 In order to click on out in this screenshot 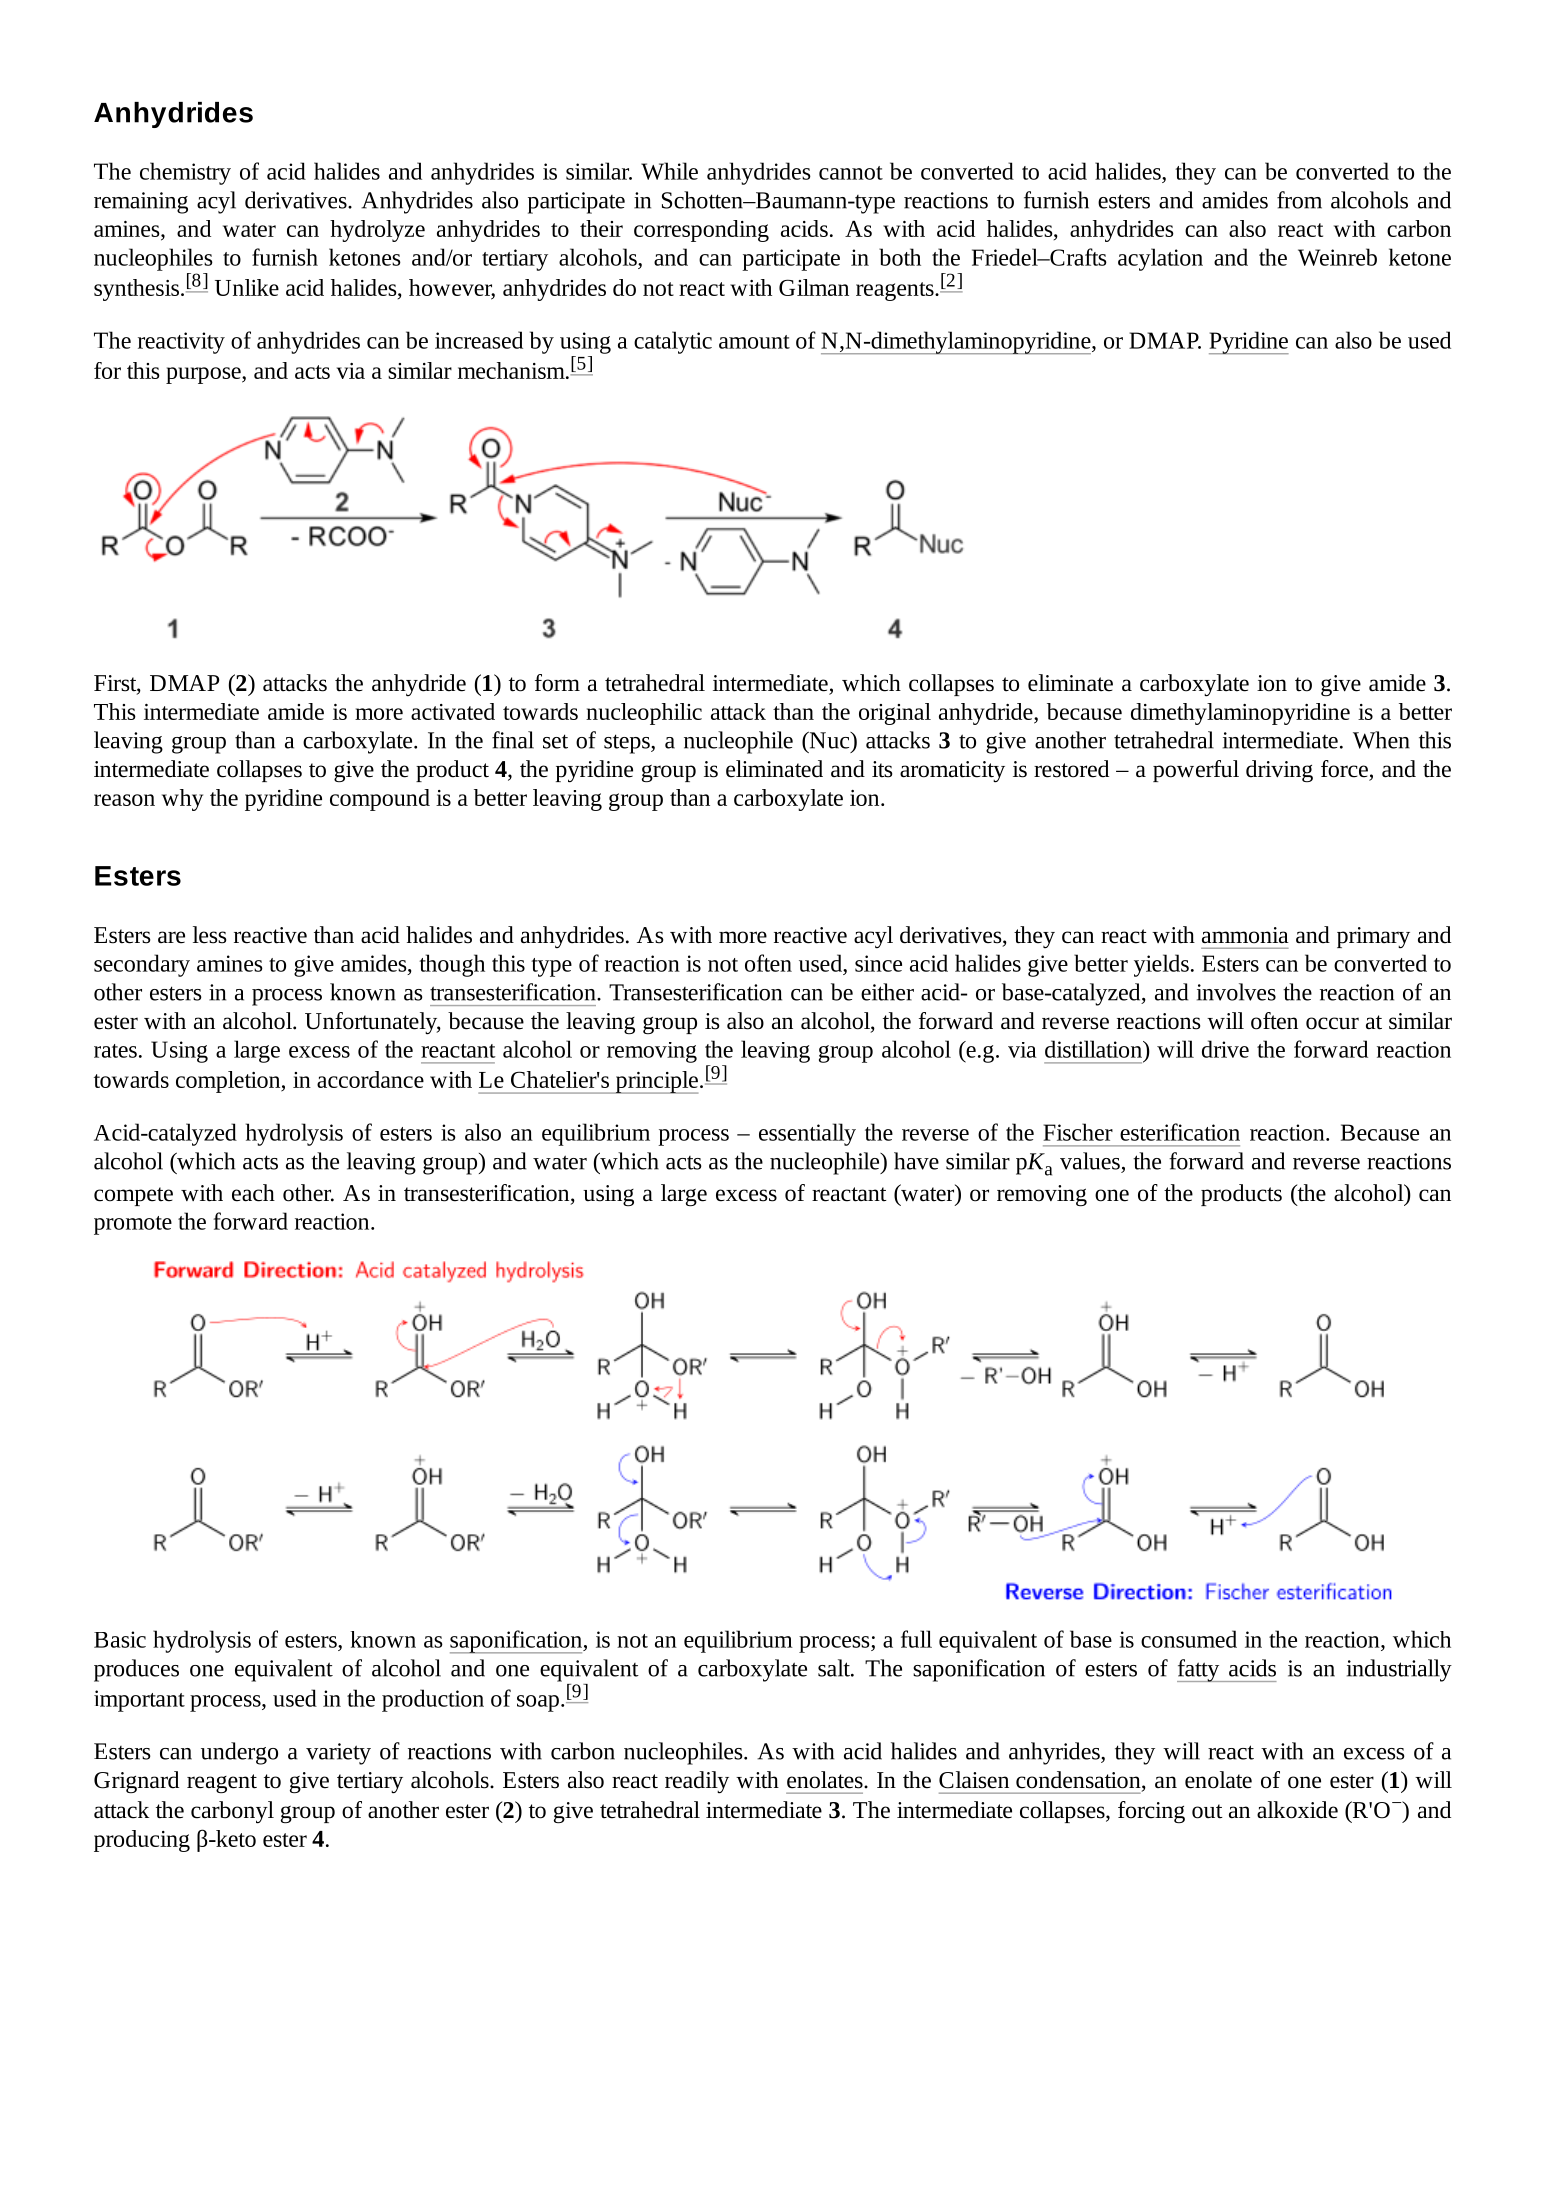, I will do `click(1207, 1811)`.
